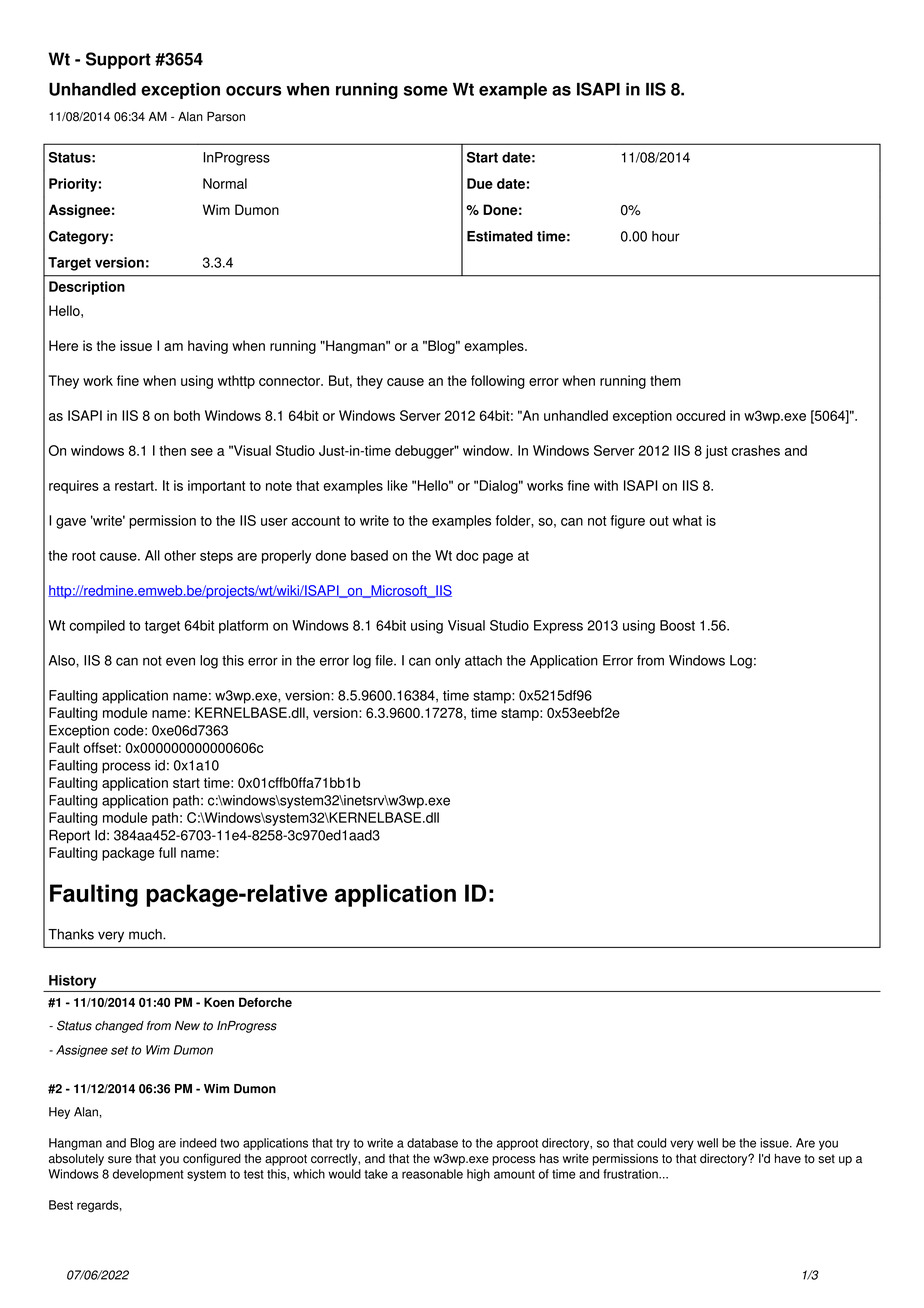  I want to click on well, so click(707, 1143).
